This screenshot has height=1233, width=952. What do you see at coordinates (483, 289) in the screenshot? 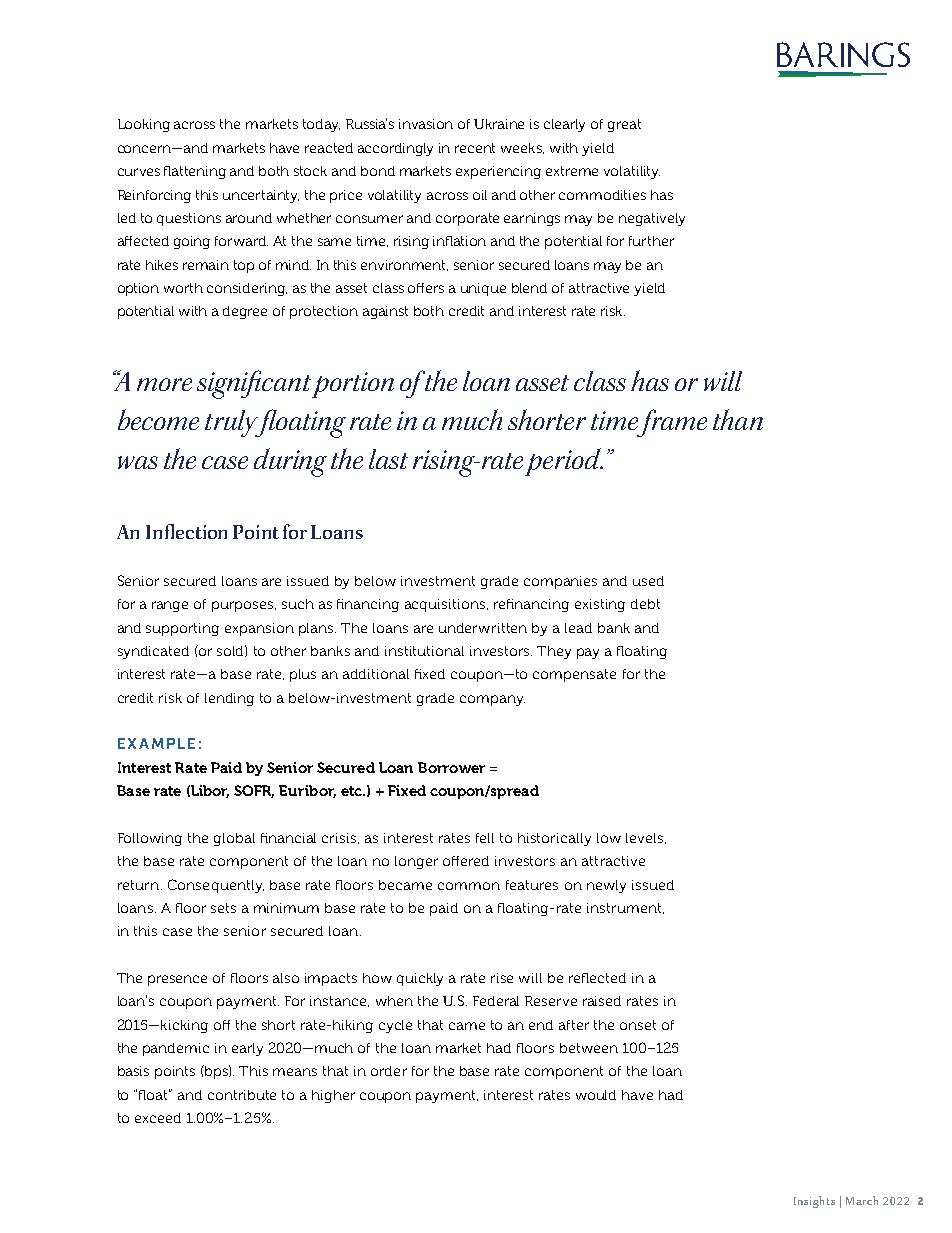
I see `unique` at bounding box center [483, 289].
